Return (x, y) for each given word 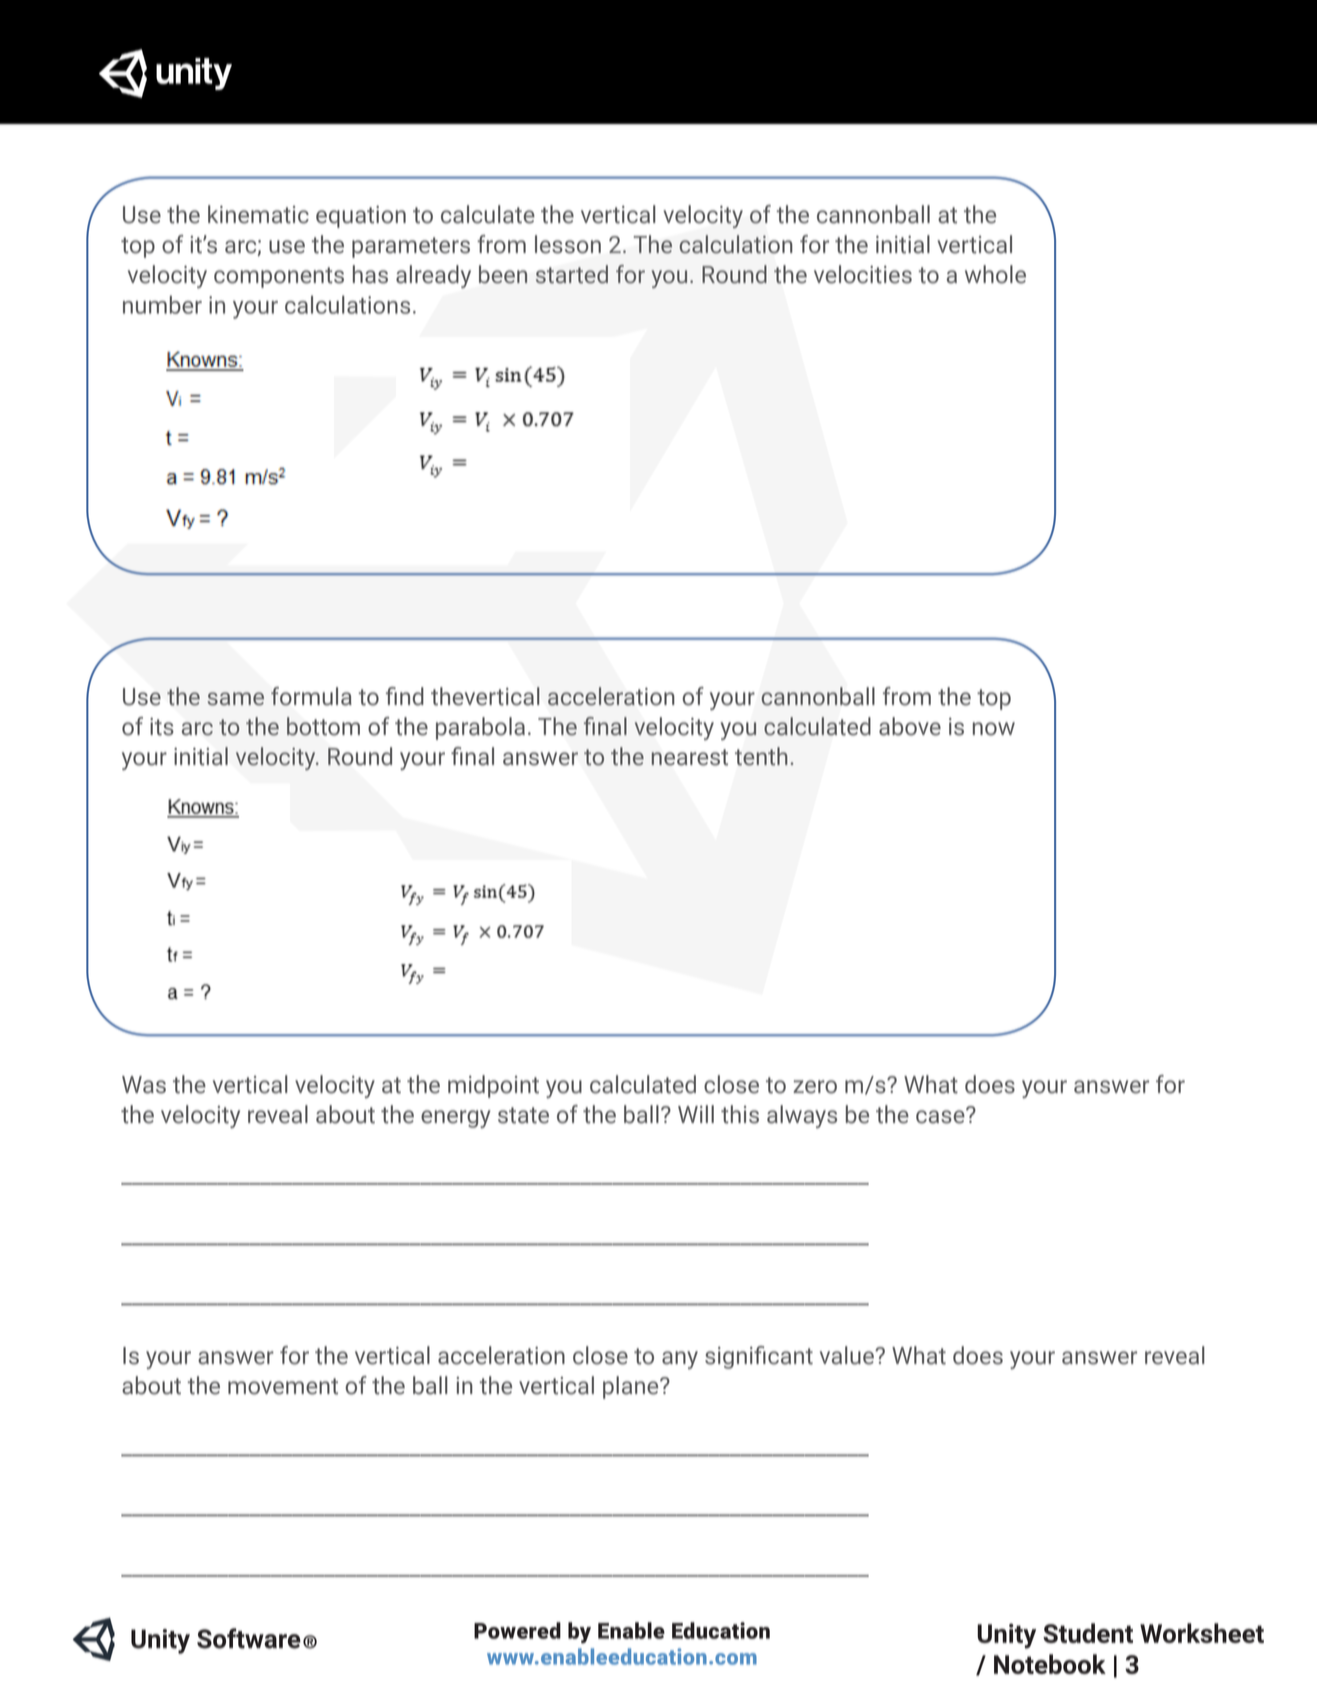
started (572, 274)
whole (995, 274)
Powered (517, 1630)
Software (249, 1638)
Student (1088, 1633)
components (279, 277)
